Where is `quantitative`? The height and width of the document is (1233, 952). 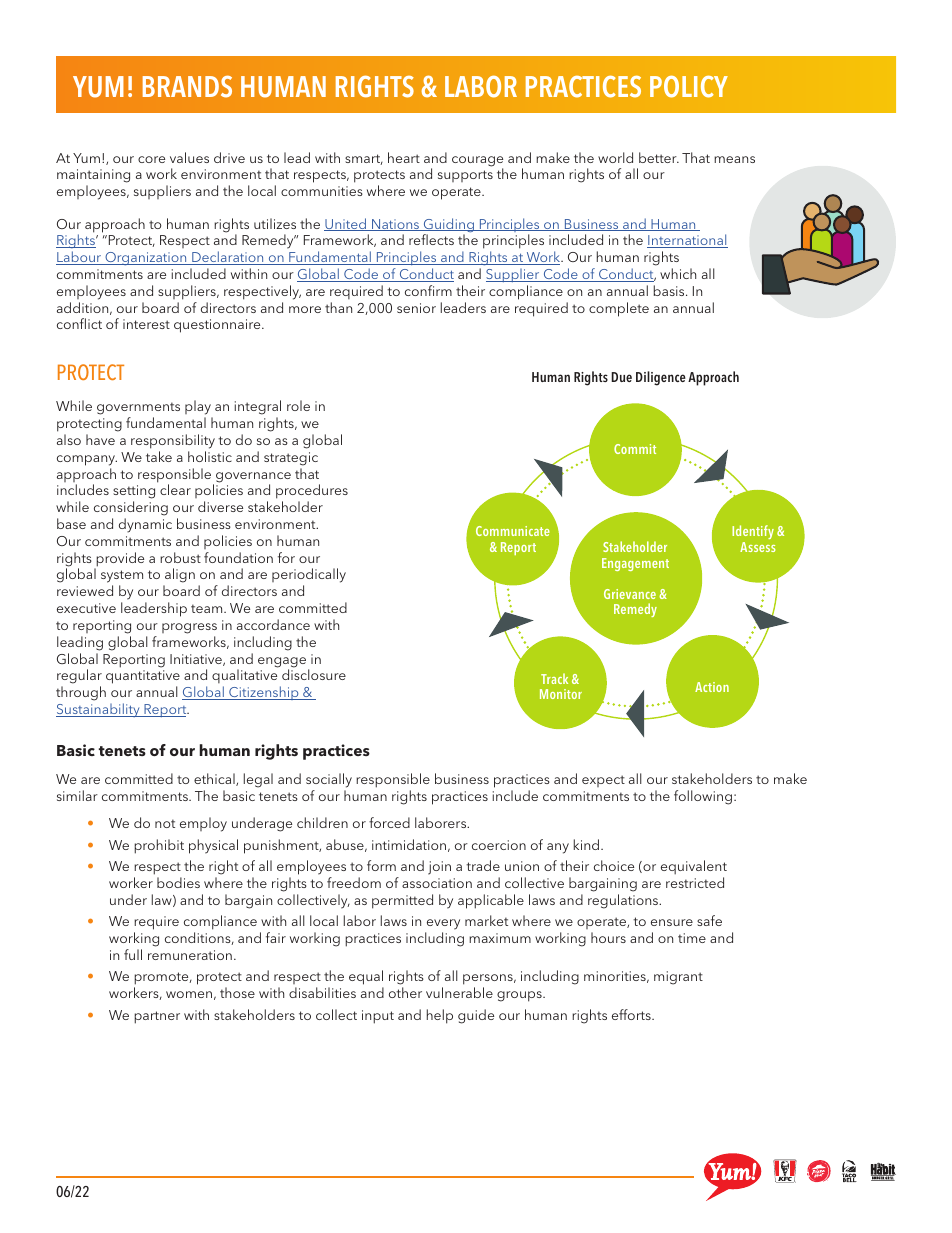 quantitative is located at coordinates (143, 678).
